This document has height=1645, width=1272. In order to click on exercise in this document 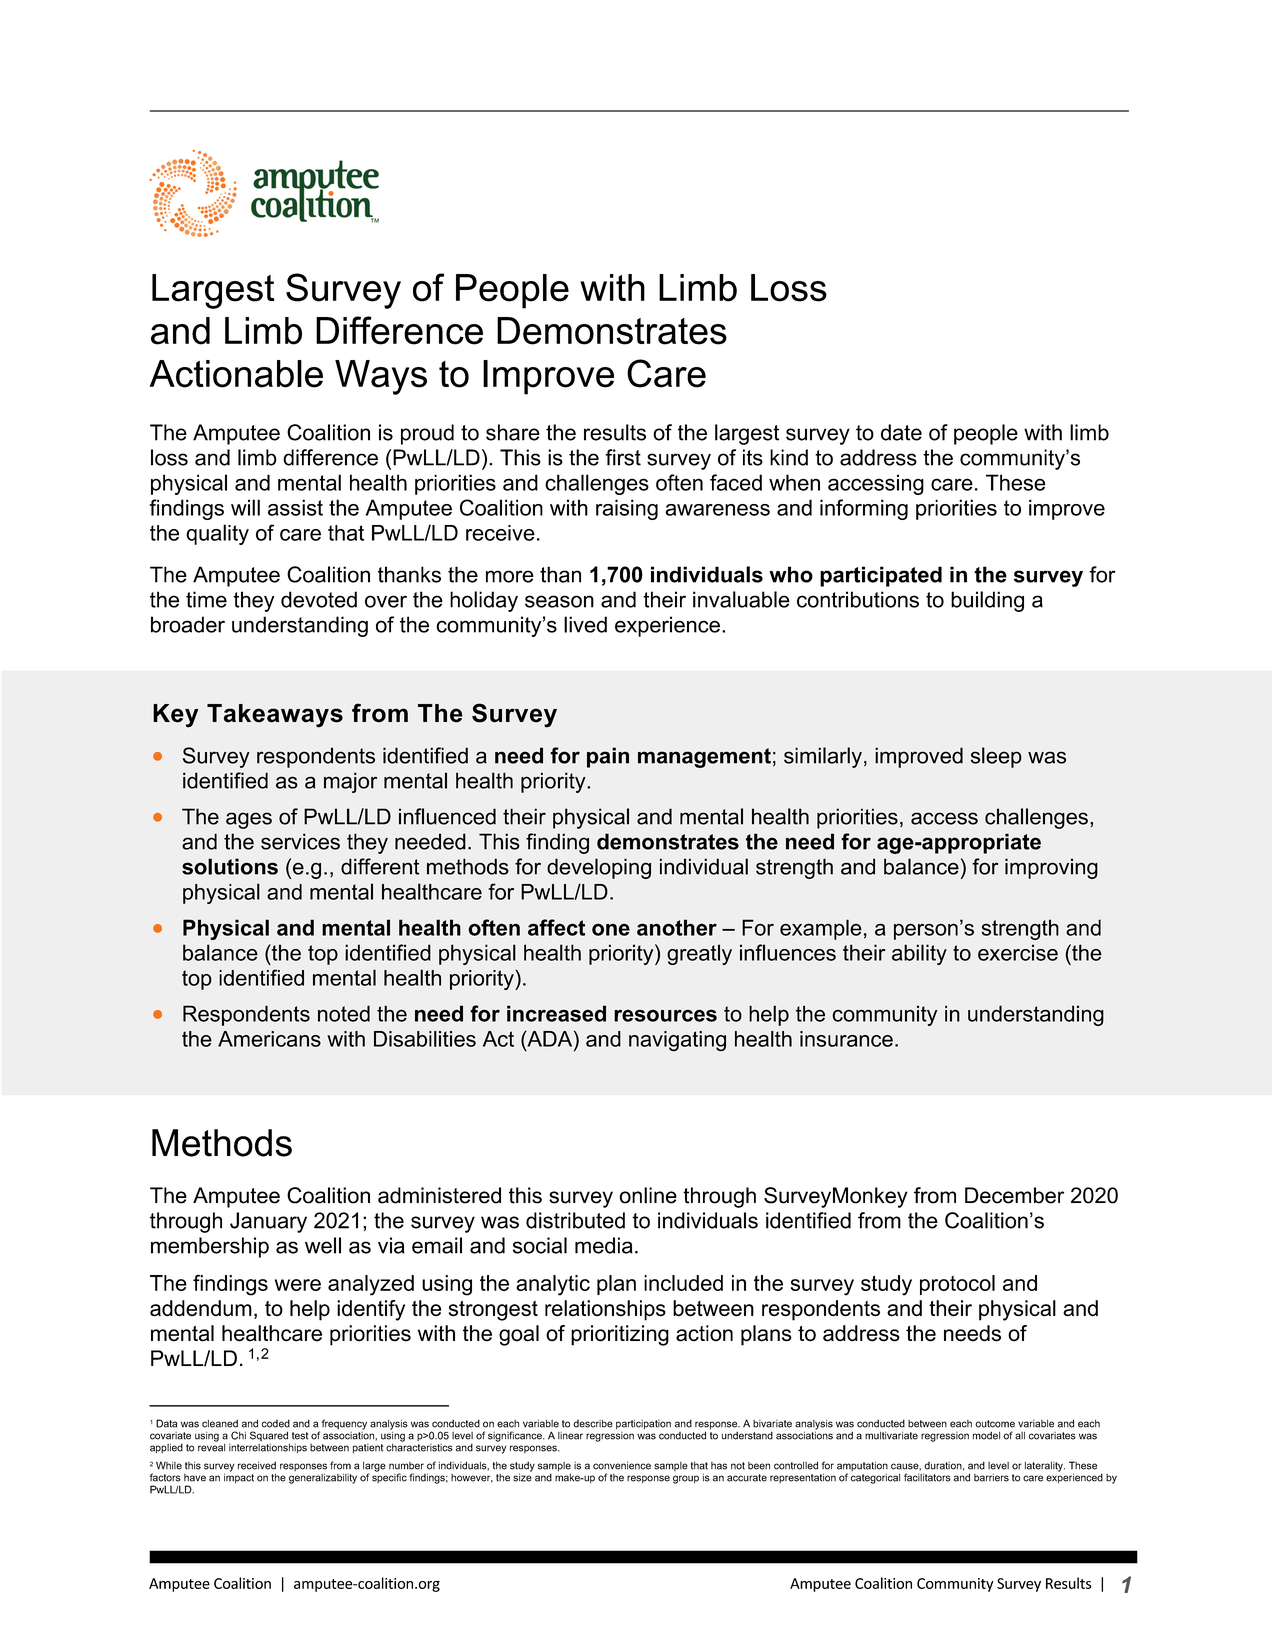, I will do `click(1018, 952)`.
